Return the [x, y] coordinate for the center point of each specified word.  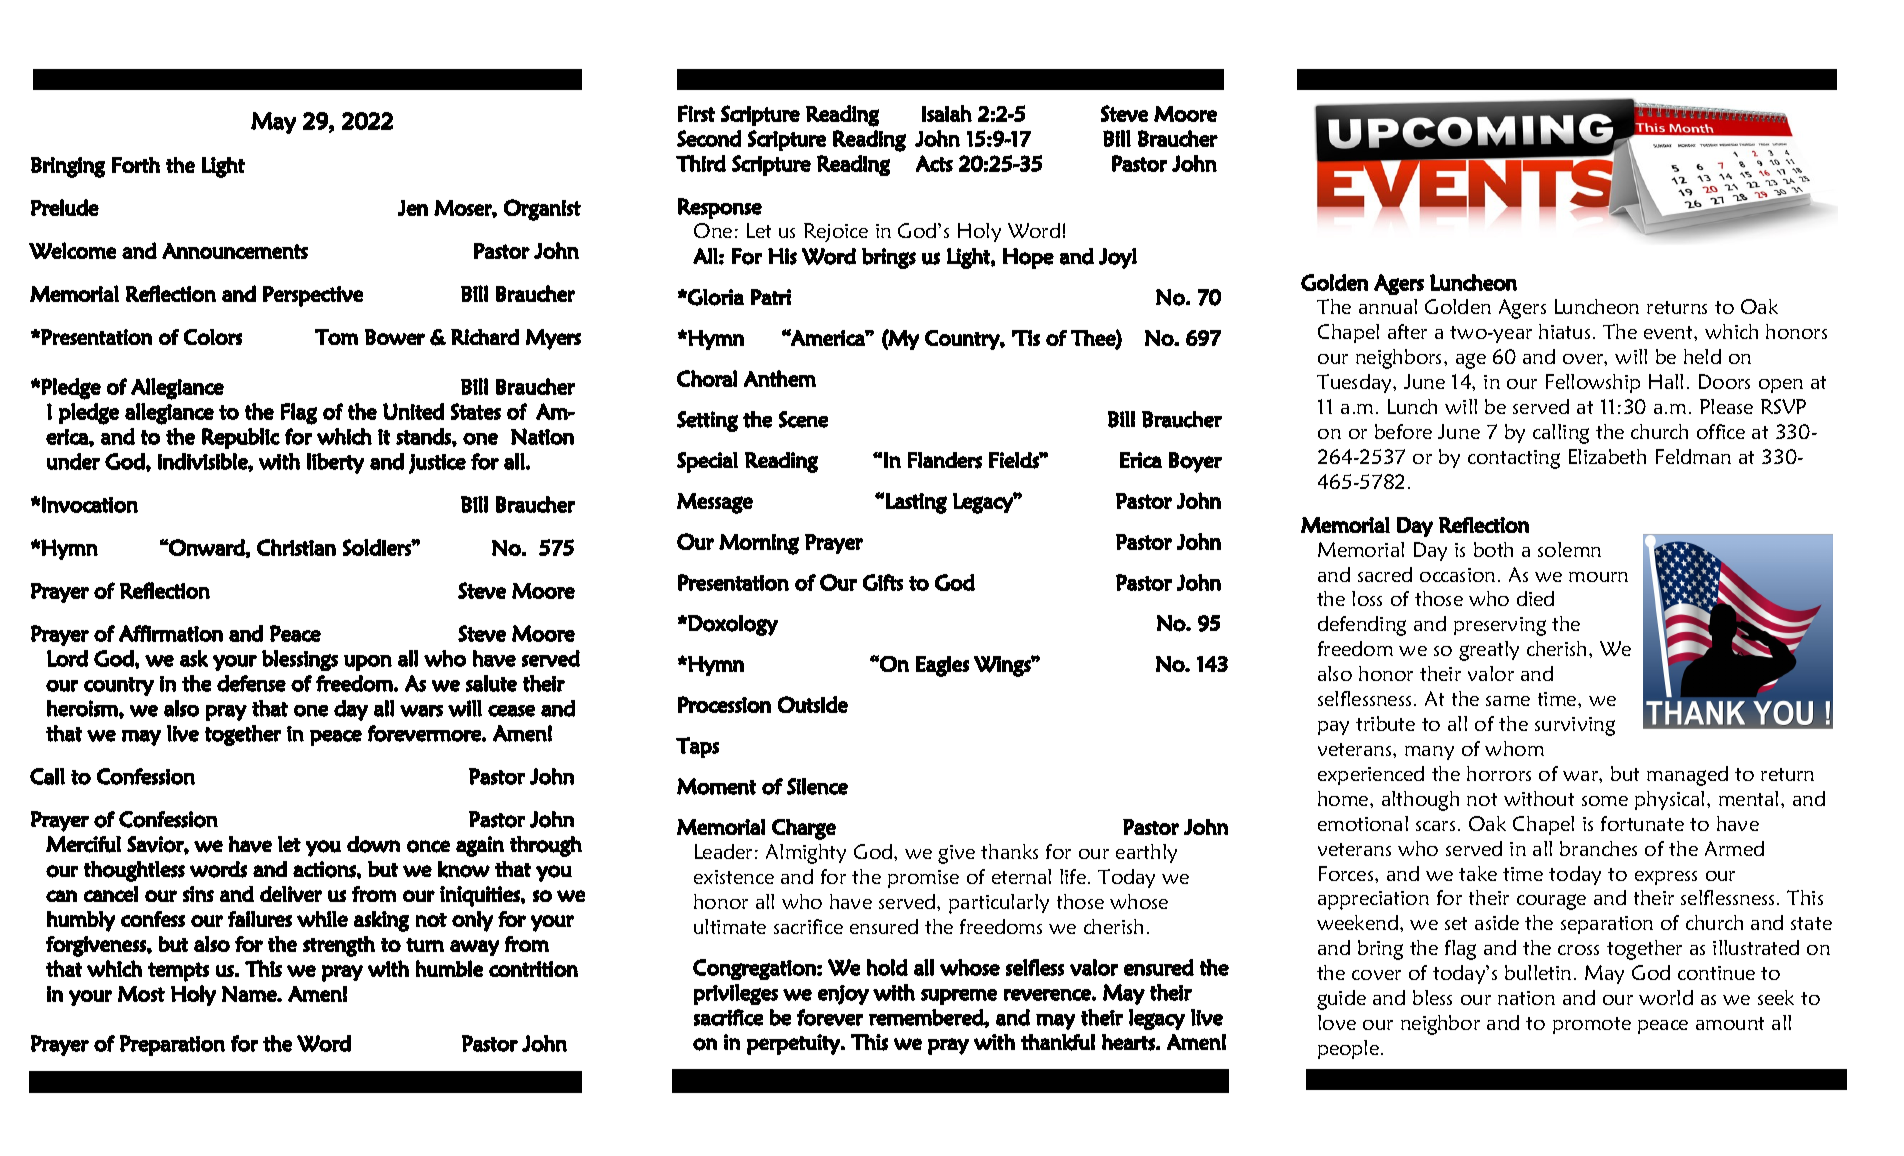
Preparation [172, 1045]
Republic [241, 438]
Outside [813, 704]
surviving [1575, 726]
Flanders [945, 460]
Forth [136, 165]
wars [421, 711]
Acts [934, 163]
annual [1388, 306]
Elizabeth [1607, 456]
